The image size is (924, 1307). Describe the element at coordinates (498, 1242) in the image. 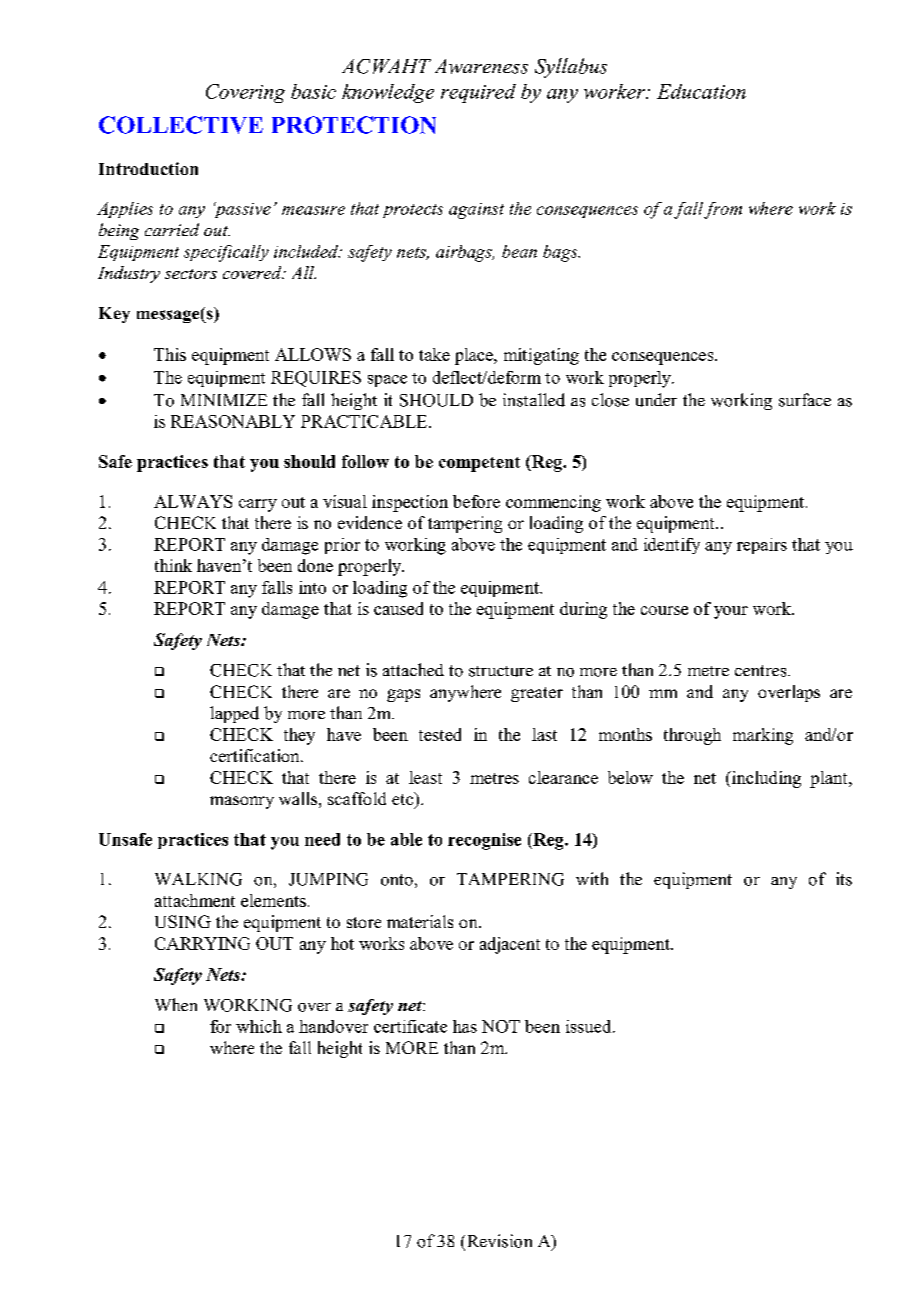

I see `Revision` at that location.
